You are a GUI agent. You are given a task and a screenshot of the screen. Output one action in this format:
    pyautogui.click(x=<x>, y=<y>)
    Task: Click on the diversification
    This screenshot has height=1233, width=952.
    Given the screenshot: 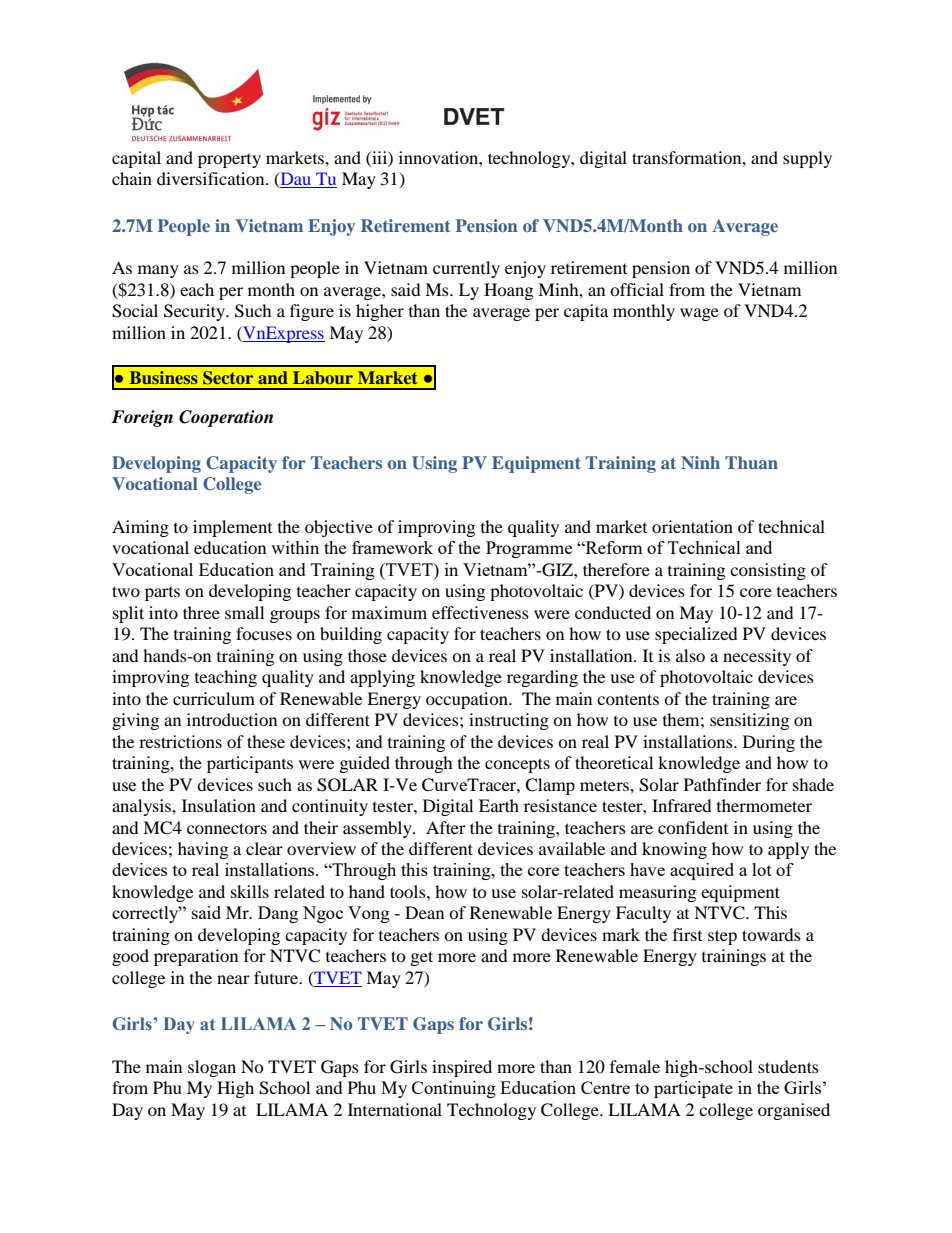 What is the action you would take?
    pyautogui.click(x=212, y=178)
